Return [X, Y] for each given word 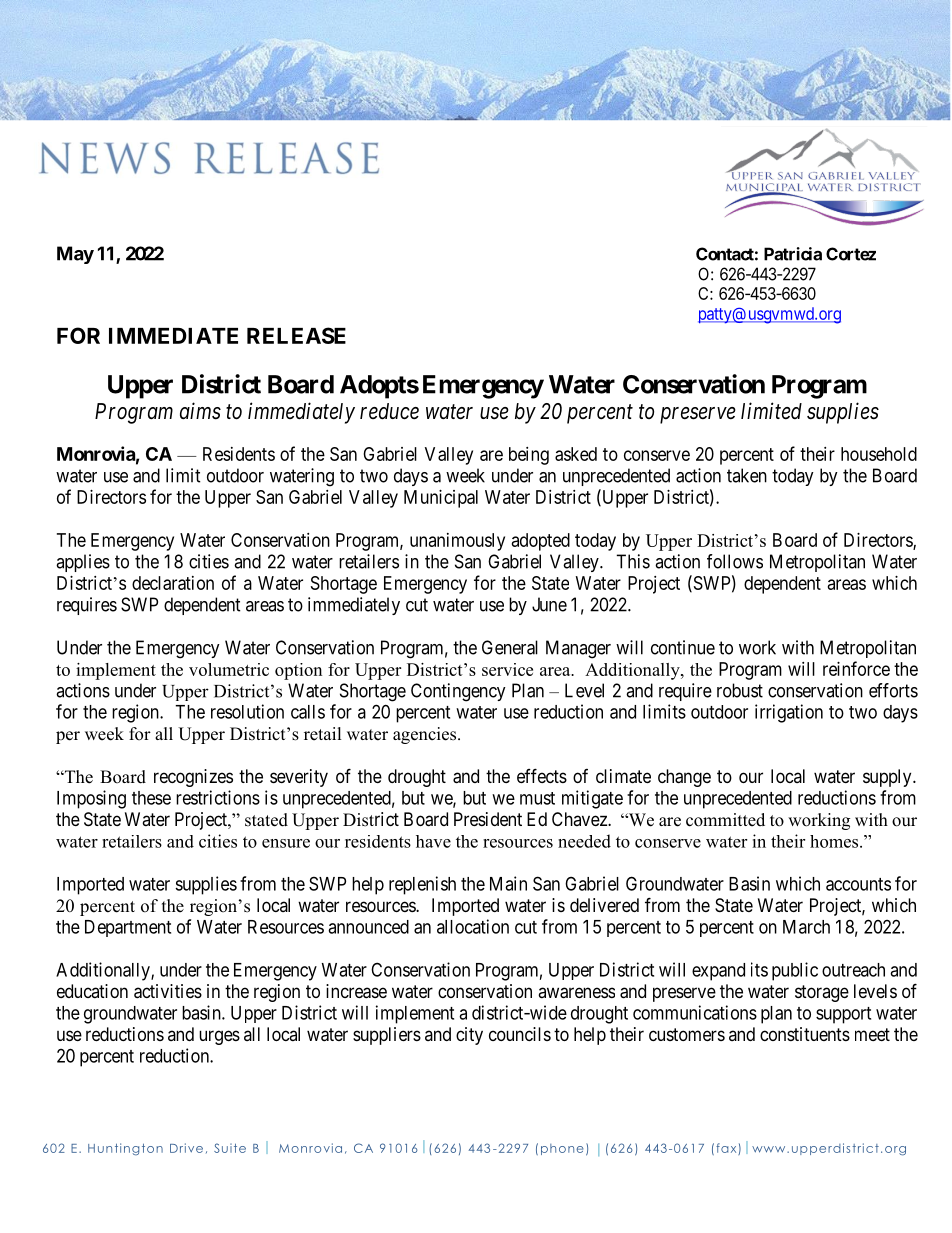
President [488, 819]
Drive [186, 1148]
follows [735, 561]
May [75, 255]
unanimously [457, 542]
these [151, 798]
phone [562, 1149]
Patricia [793, 254]
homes [835, 841]
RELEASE [296, 335]
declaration [173, 583]
